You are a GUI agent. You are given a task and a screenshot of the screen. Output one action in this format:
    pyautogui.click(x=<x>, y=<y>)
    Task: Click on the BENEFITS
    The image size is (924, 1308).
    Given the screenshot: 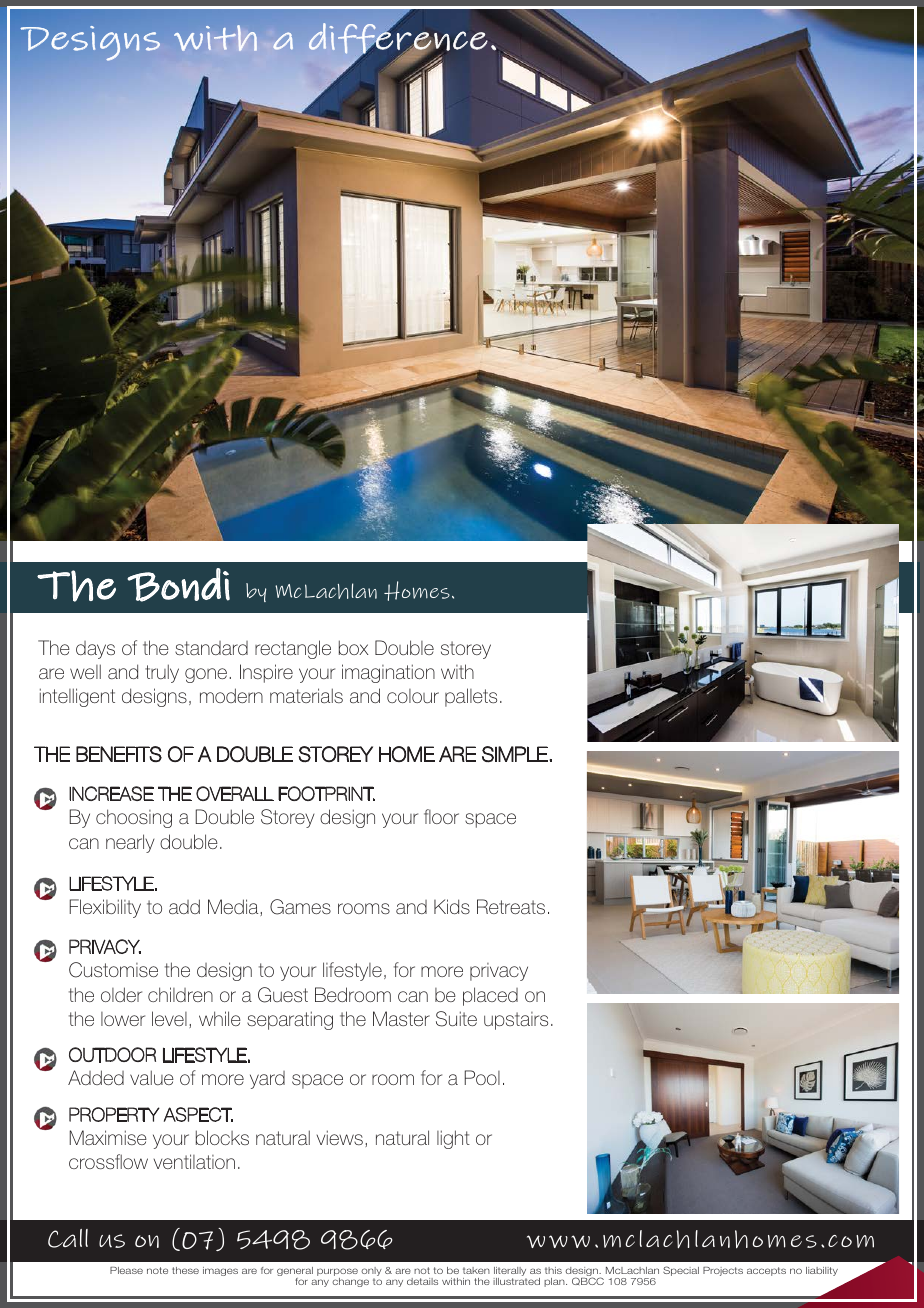 What is the action you would take?
    pyautogui.click(x=119, y=754)
